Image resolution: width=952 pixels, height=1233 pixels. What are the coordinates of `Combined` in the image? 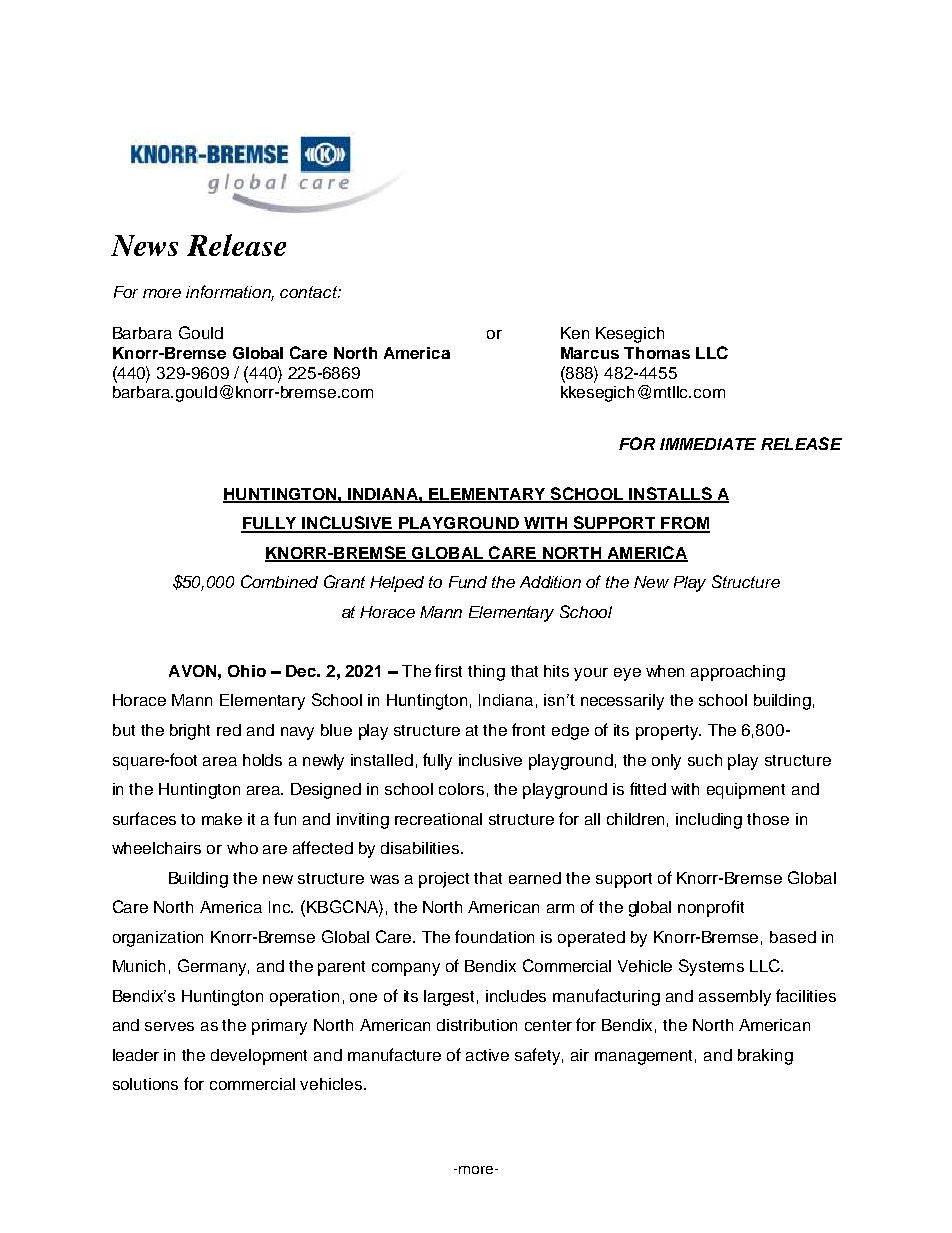 It's located at (279, 581).
